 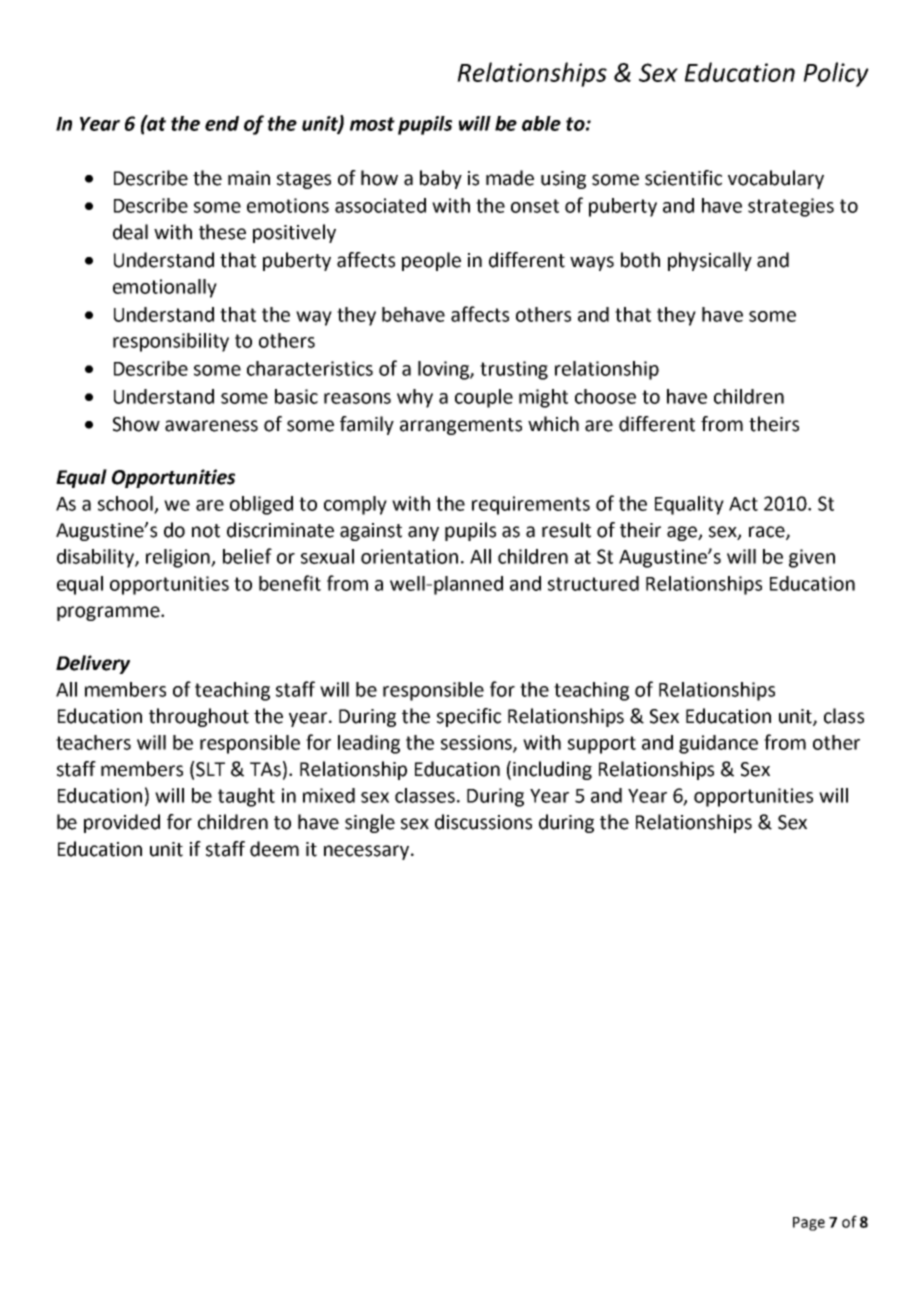 I want to click on race, so click(x=768, y=533).
